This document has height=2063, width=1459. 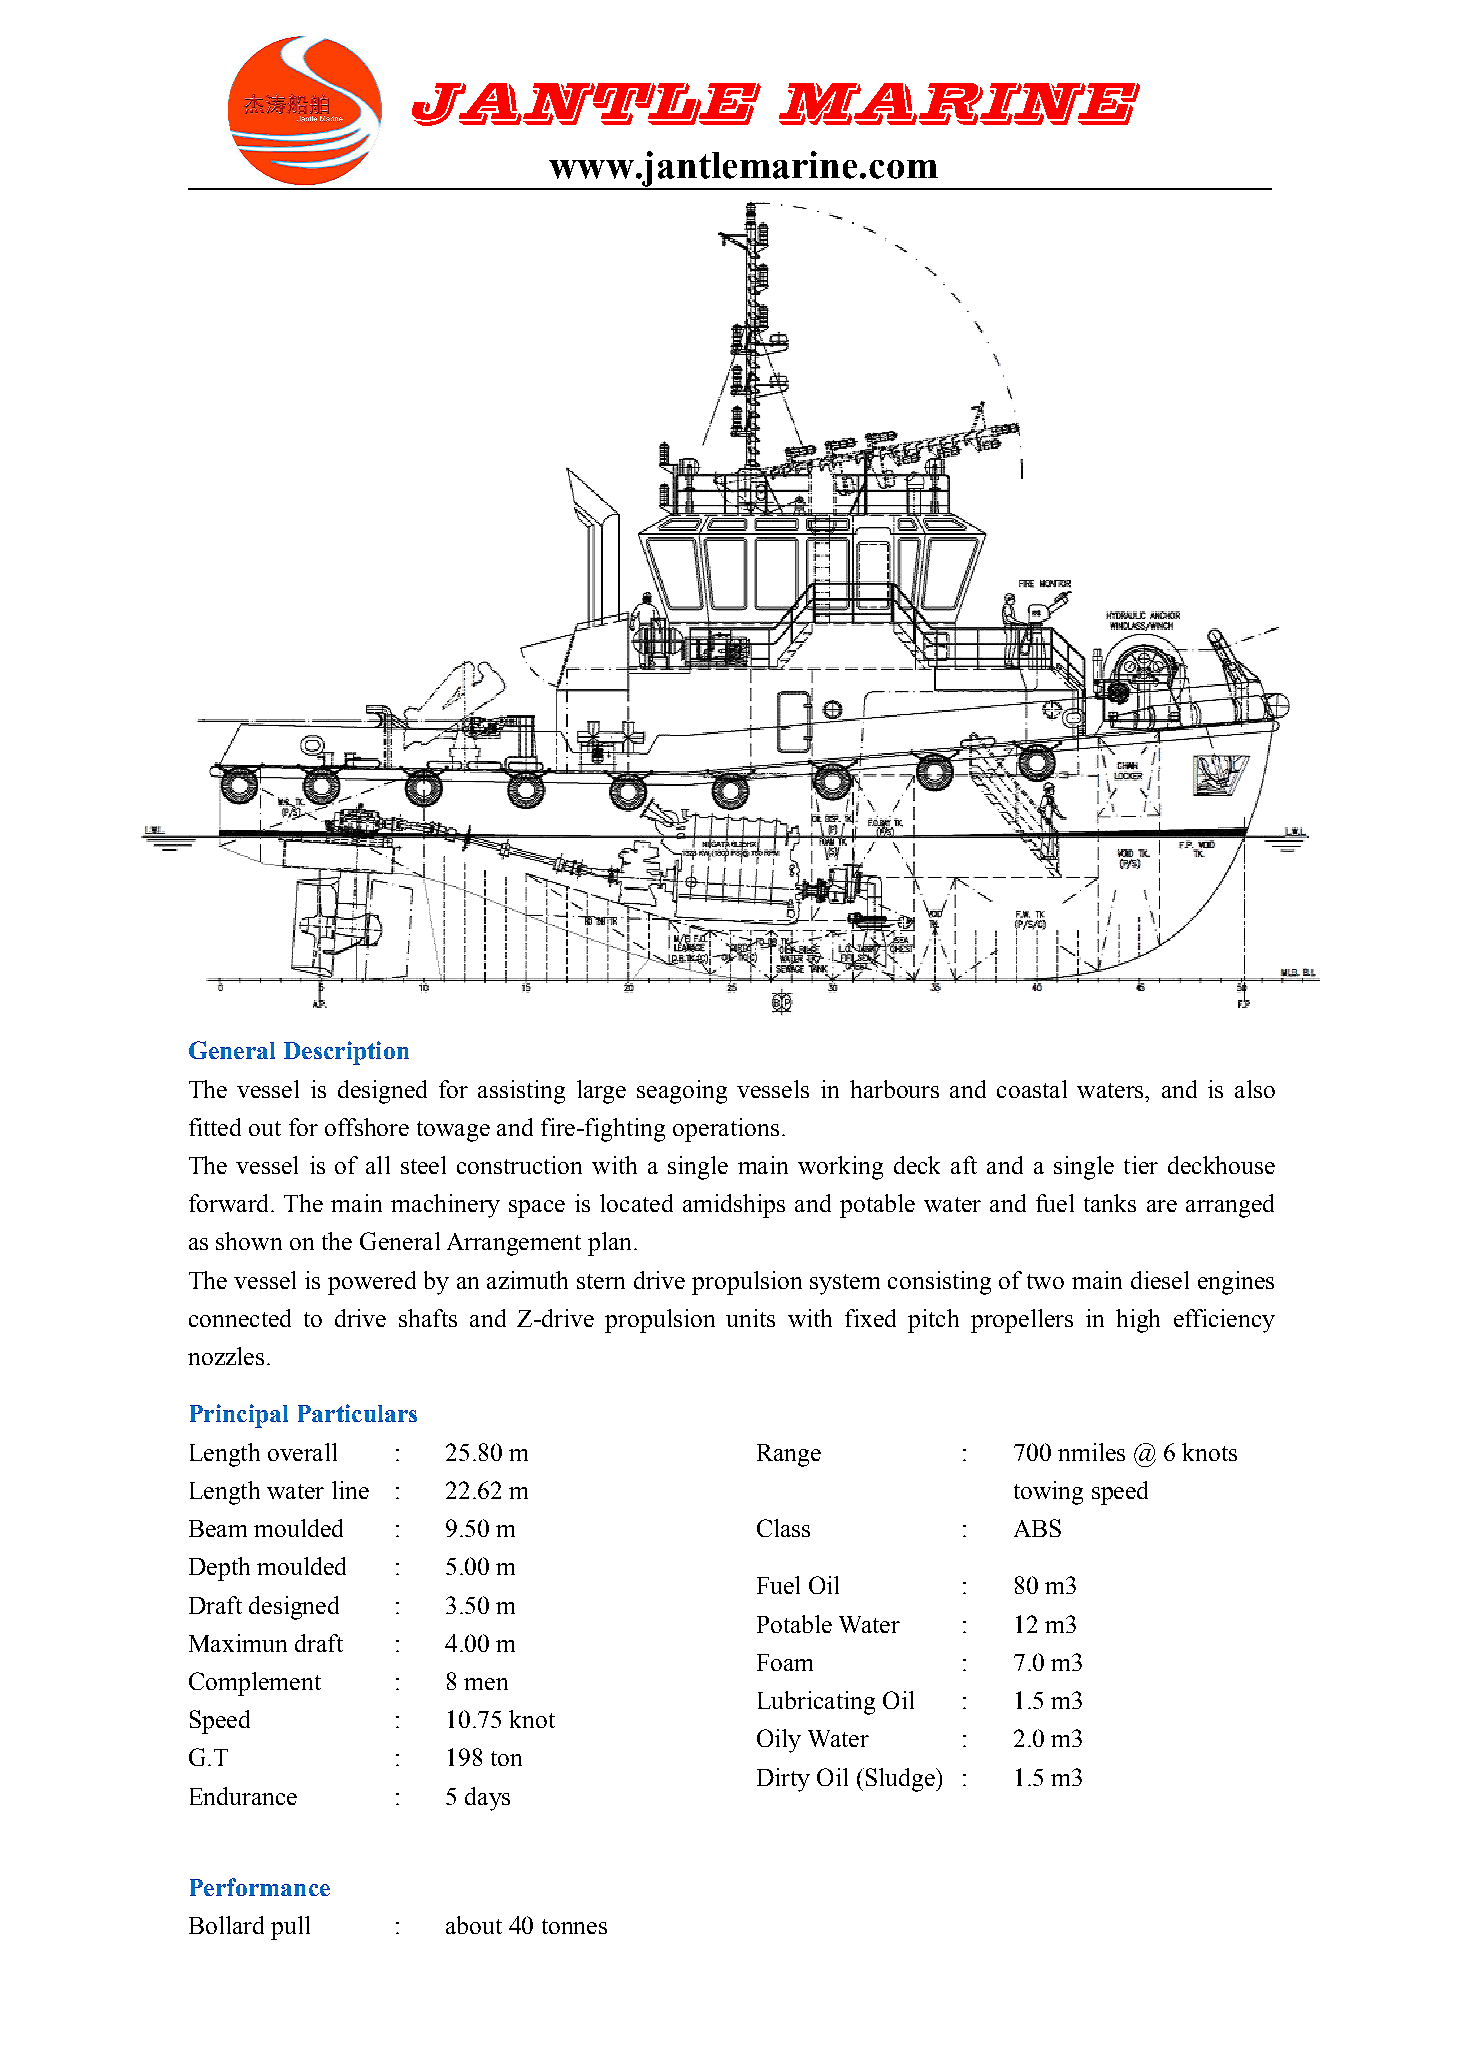 What do you see at coordinates (1032, 1089) in the document?
I see `coastal` at bounding box center [1032, 1089].
